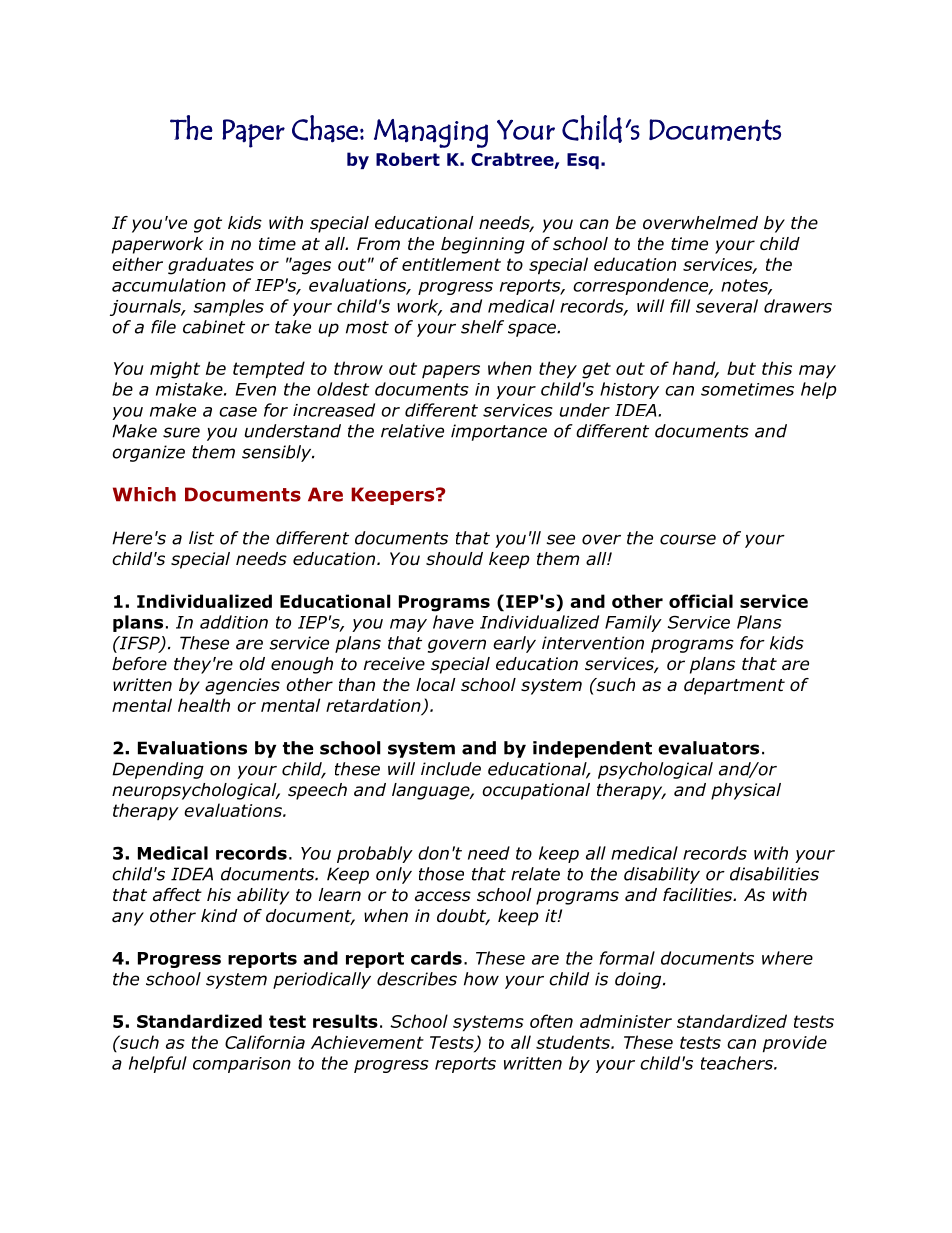  What do you see at coordinates (208, 225) in the screenshot?
I see `got` at bounding box center [208, 225].
